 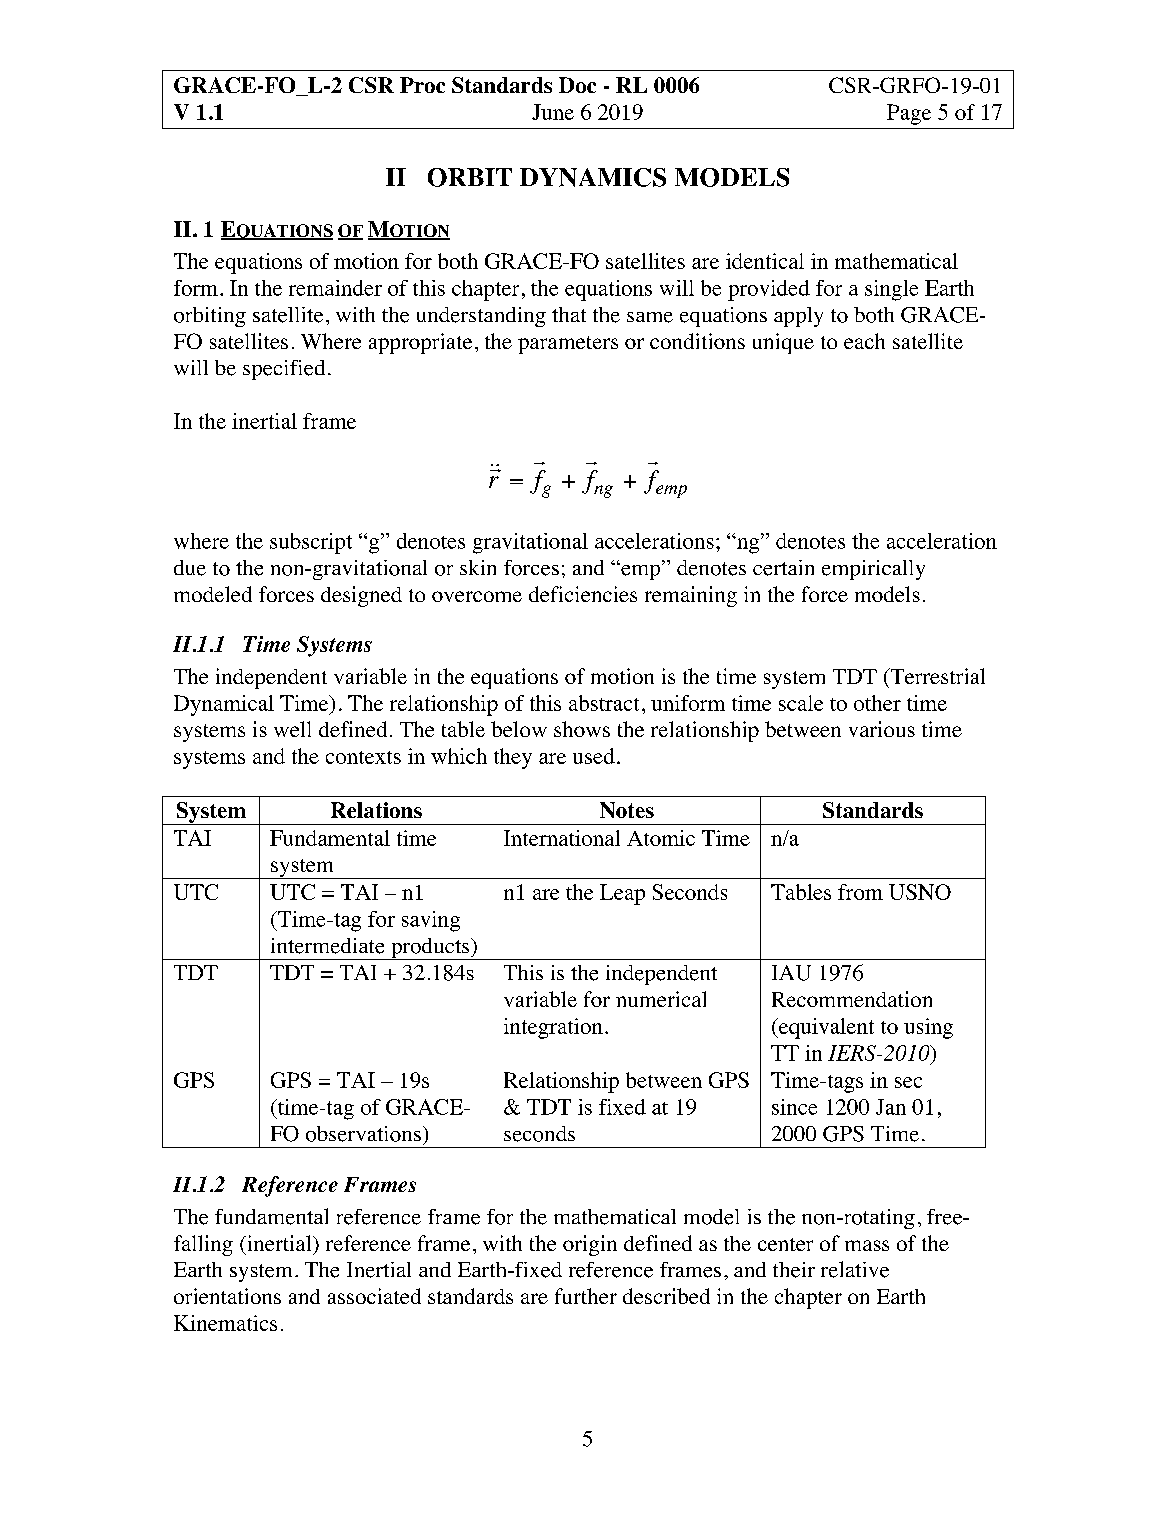 I want to click on empirically, so click(x=873, y=570).
